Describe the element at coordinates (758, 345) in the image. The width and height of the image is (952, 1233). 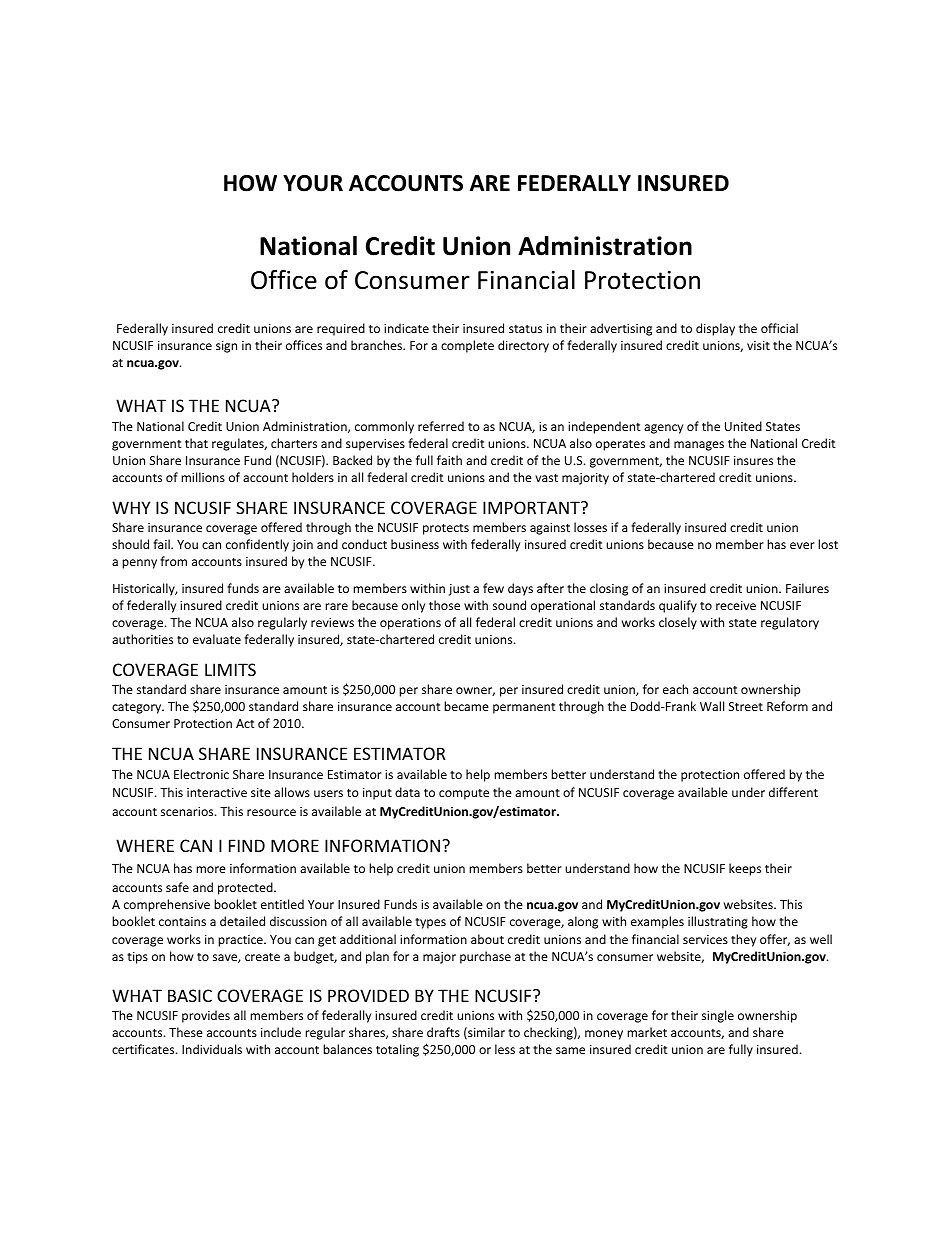
I see `visit` at that location.
